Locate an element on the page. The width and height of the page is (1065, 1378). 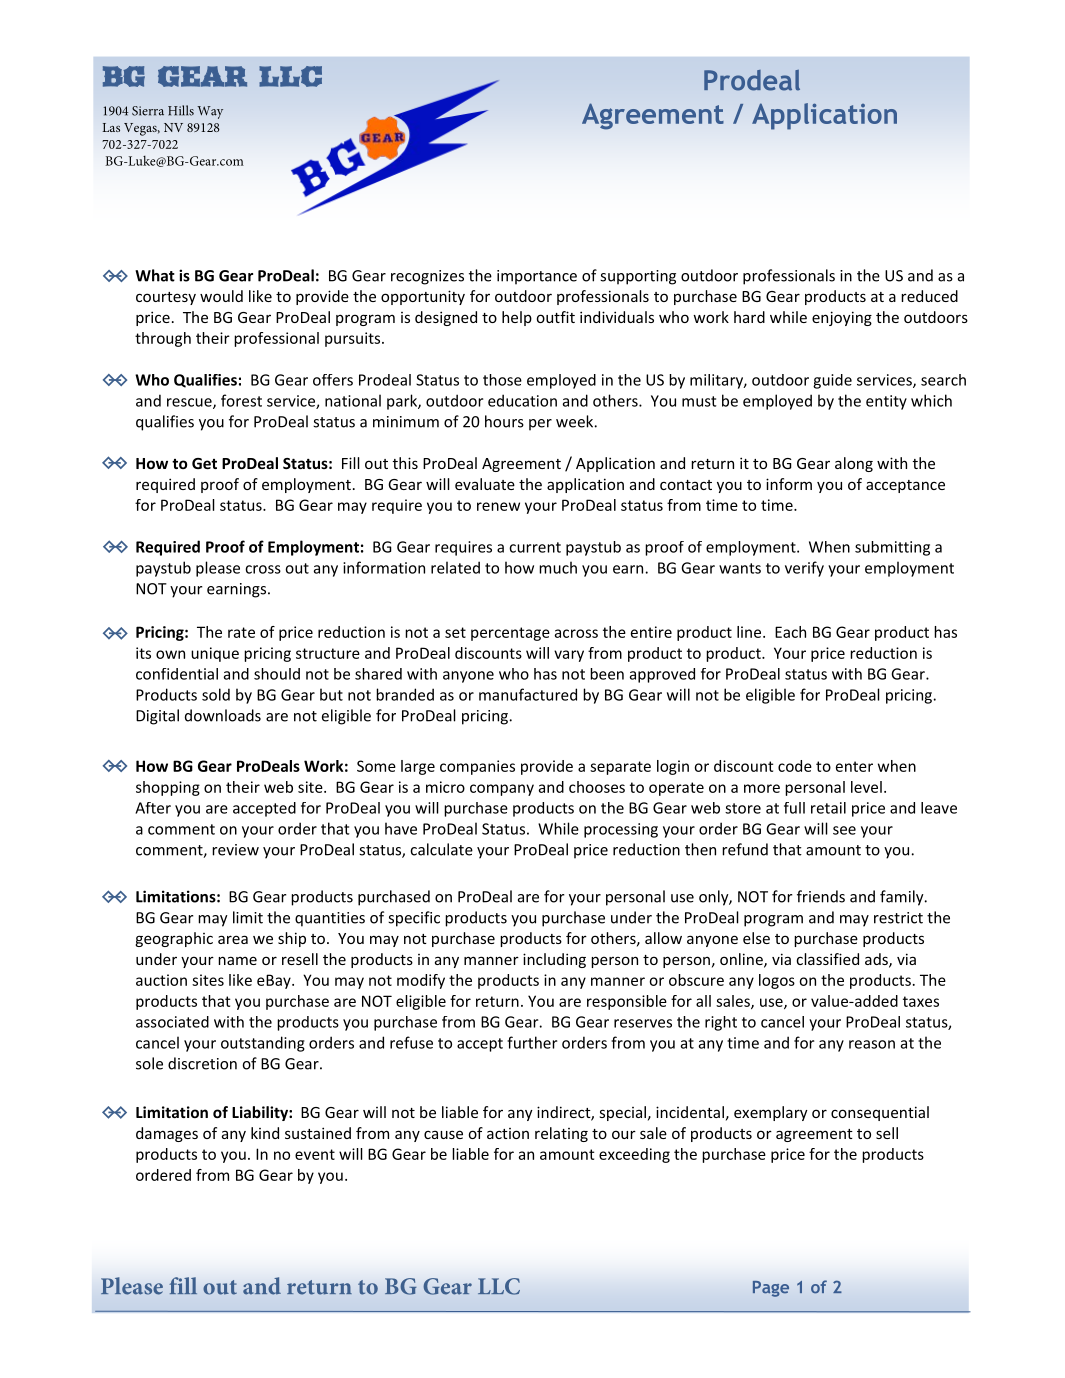
review is located at coordinates (235, 850).
